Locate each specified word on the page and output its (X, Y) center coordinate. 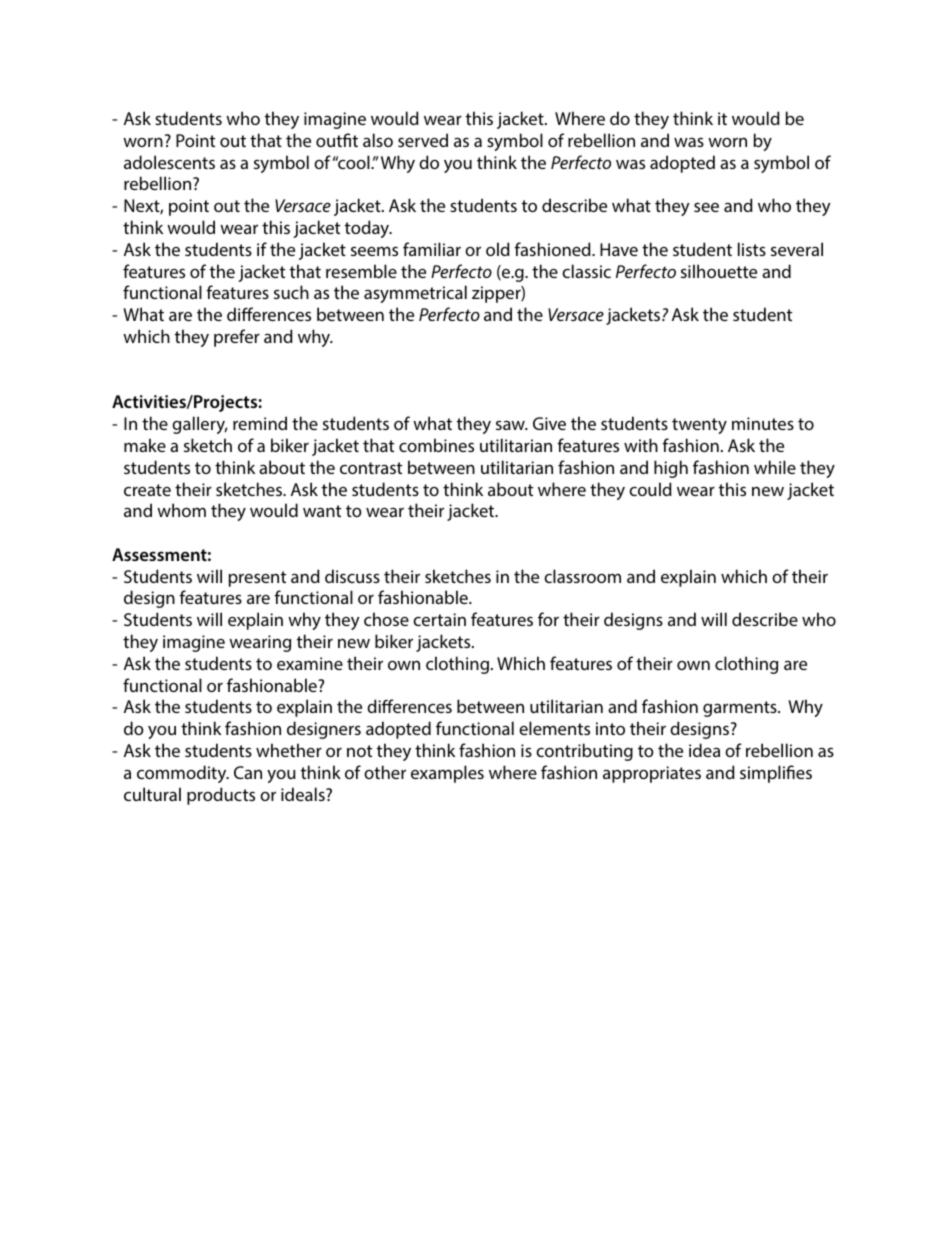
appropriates (652, 774)
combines (436, 445)
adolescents (169, 162)
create (147, 490)
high (671, 469)
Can (248, 772)
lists (752, 249)
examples (447, 774)
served (423, 140)
